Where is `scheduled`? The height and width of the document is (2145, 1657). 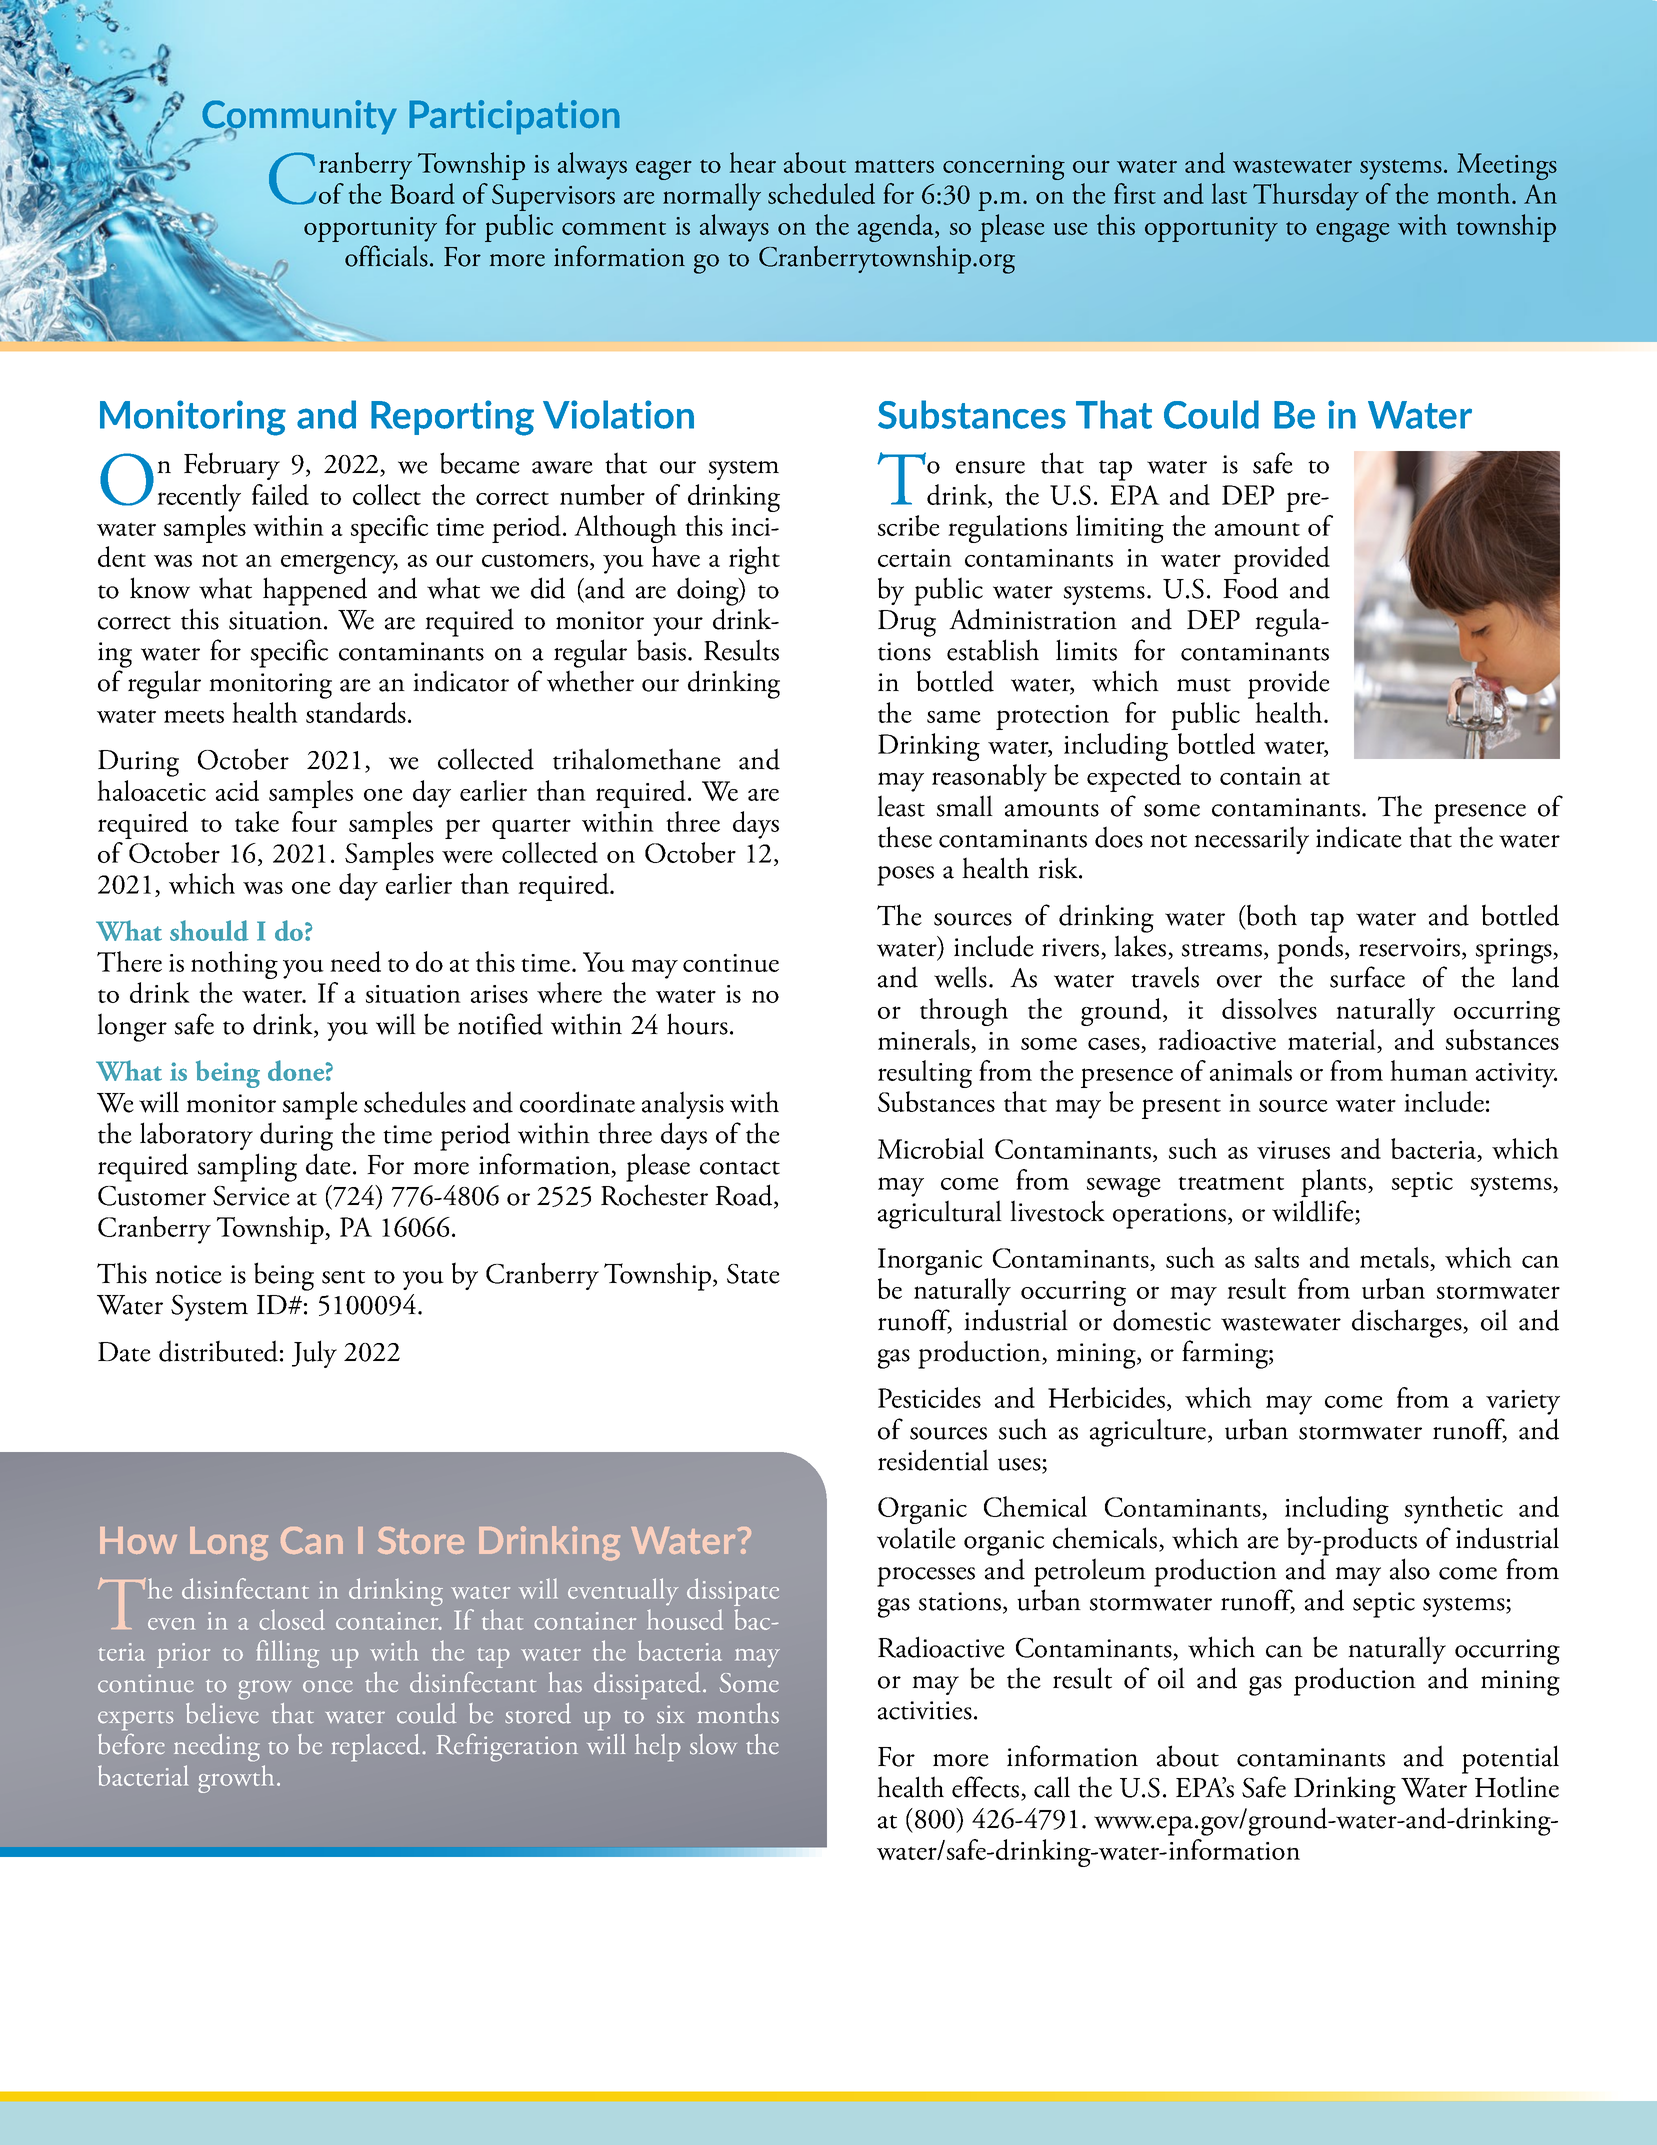
scheduled is located at coordinates (821, 193).
